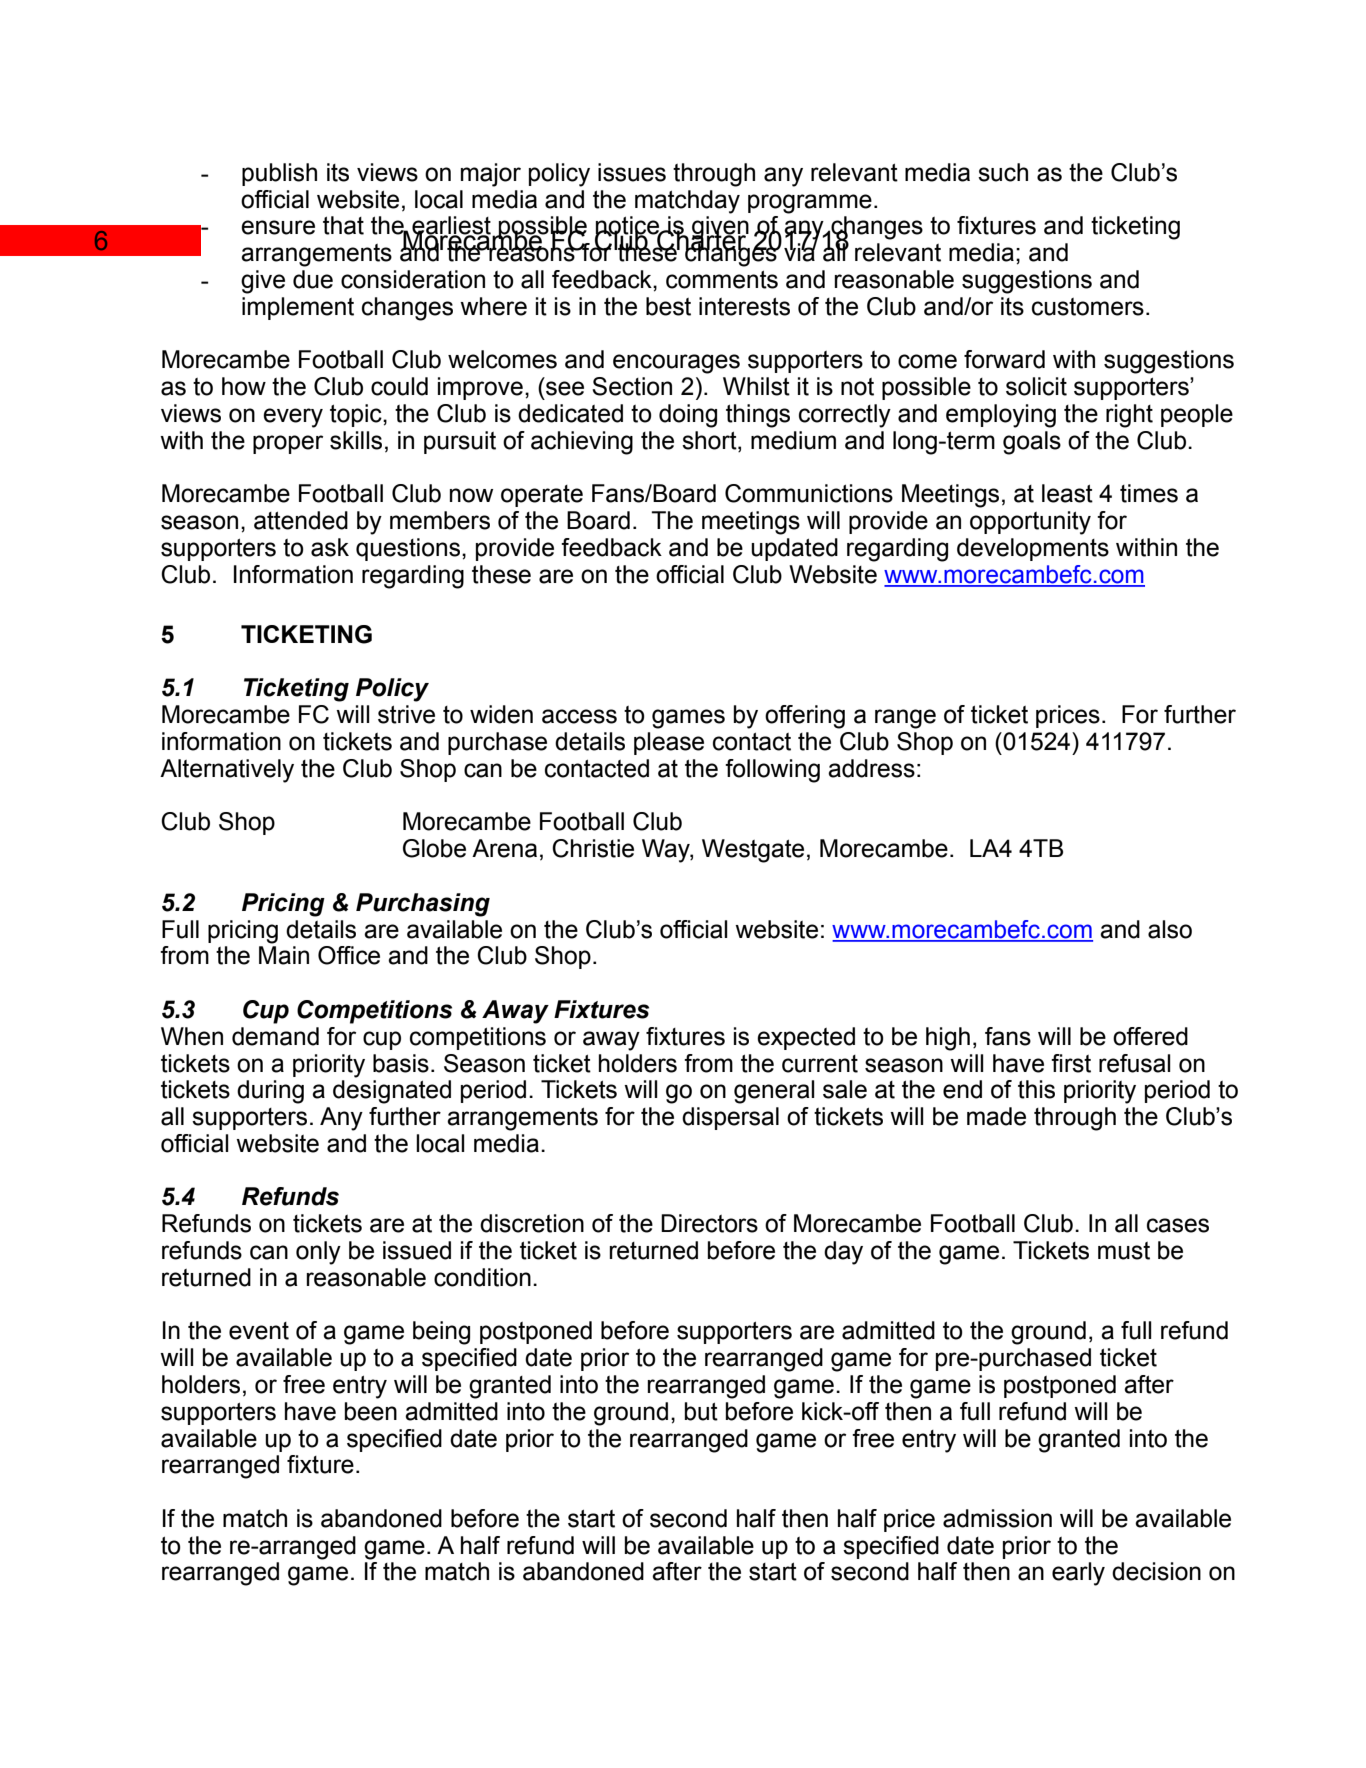 This page has height=1768, width=1366. Describe the element at coordinates (709, 1223) in the page. I see `Directors` at that location.
